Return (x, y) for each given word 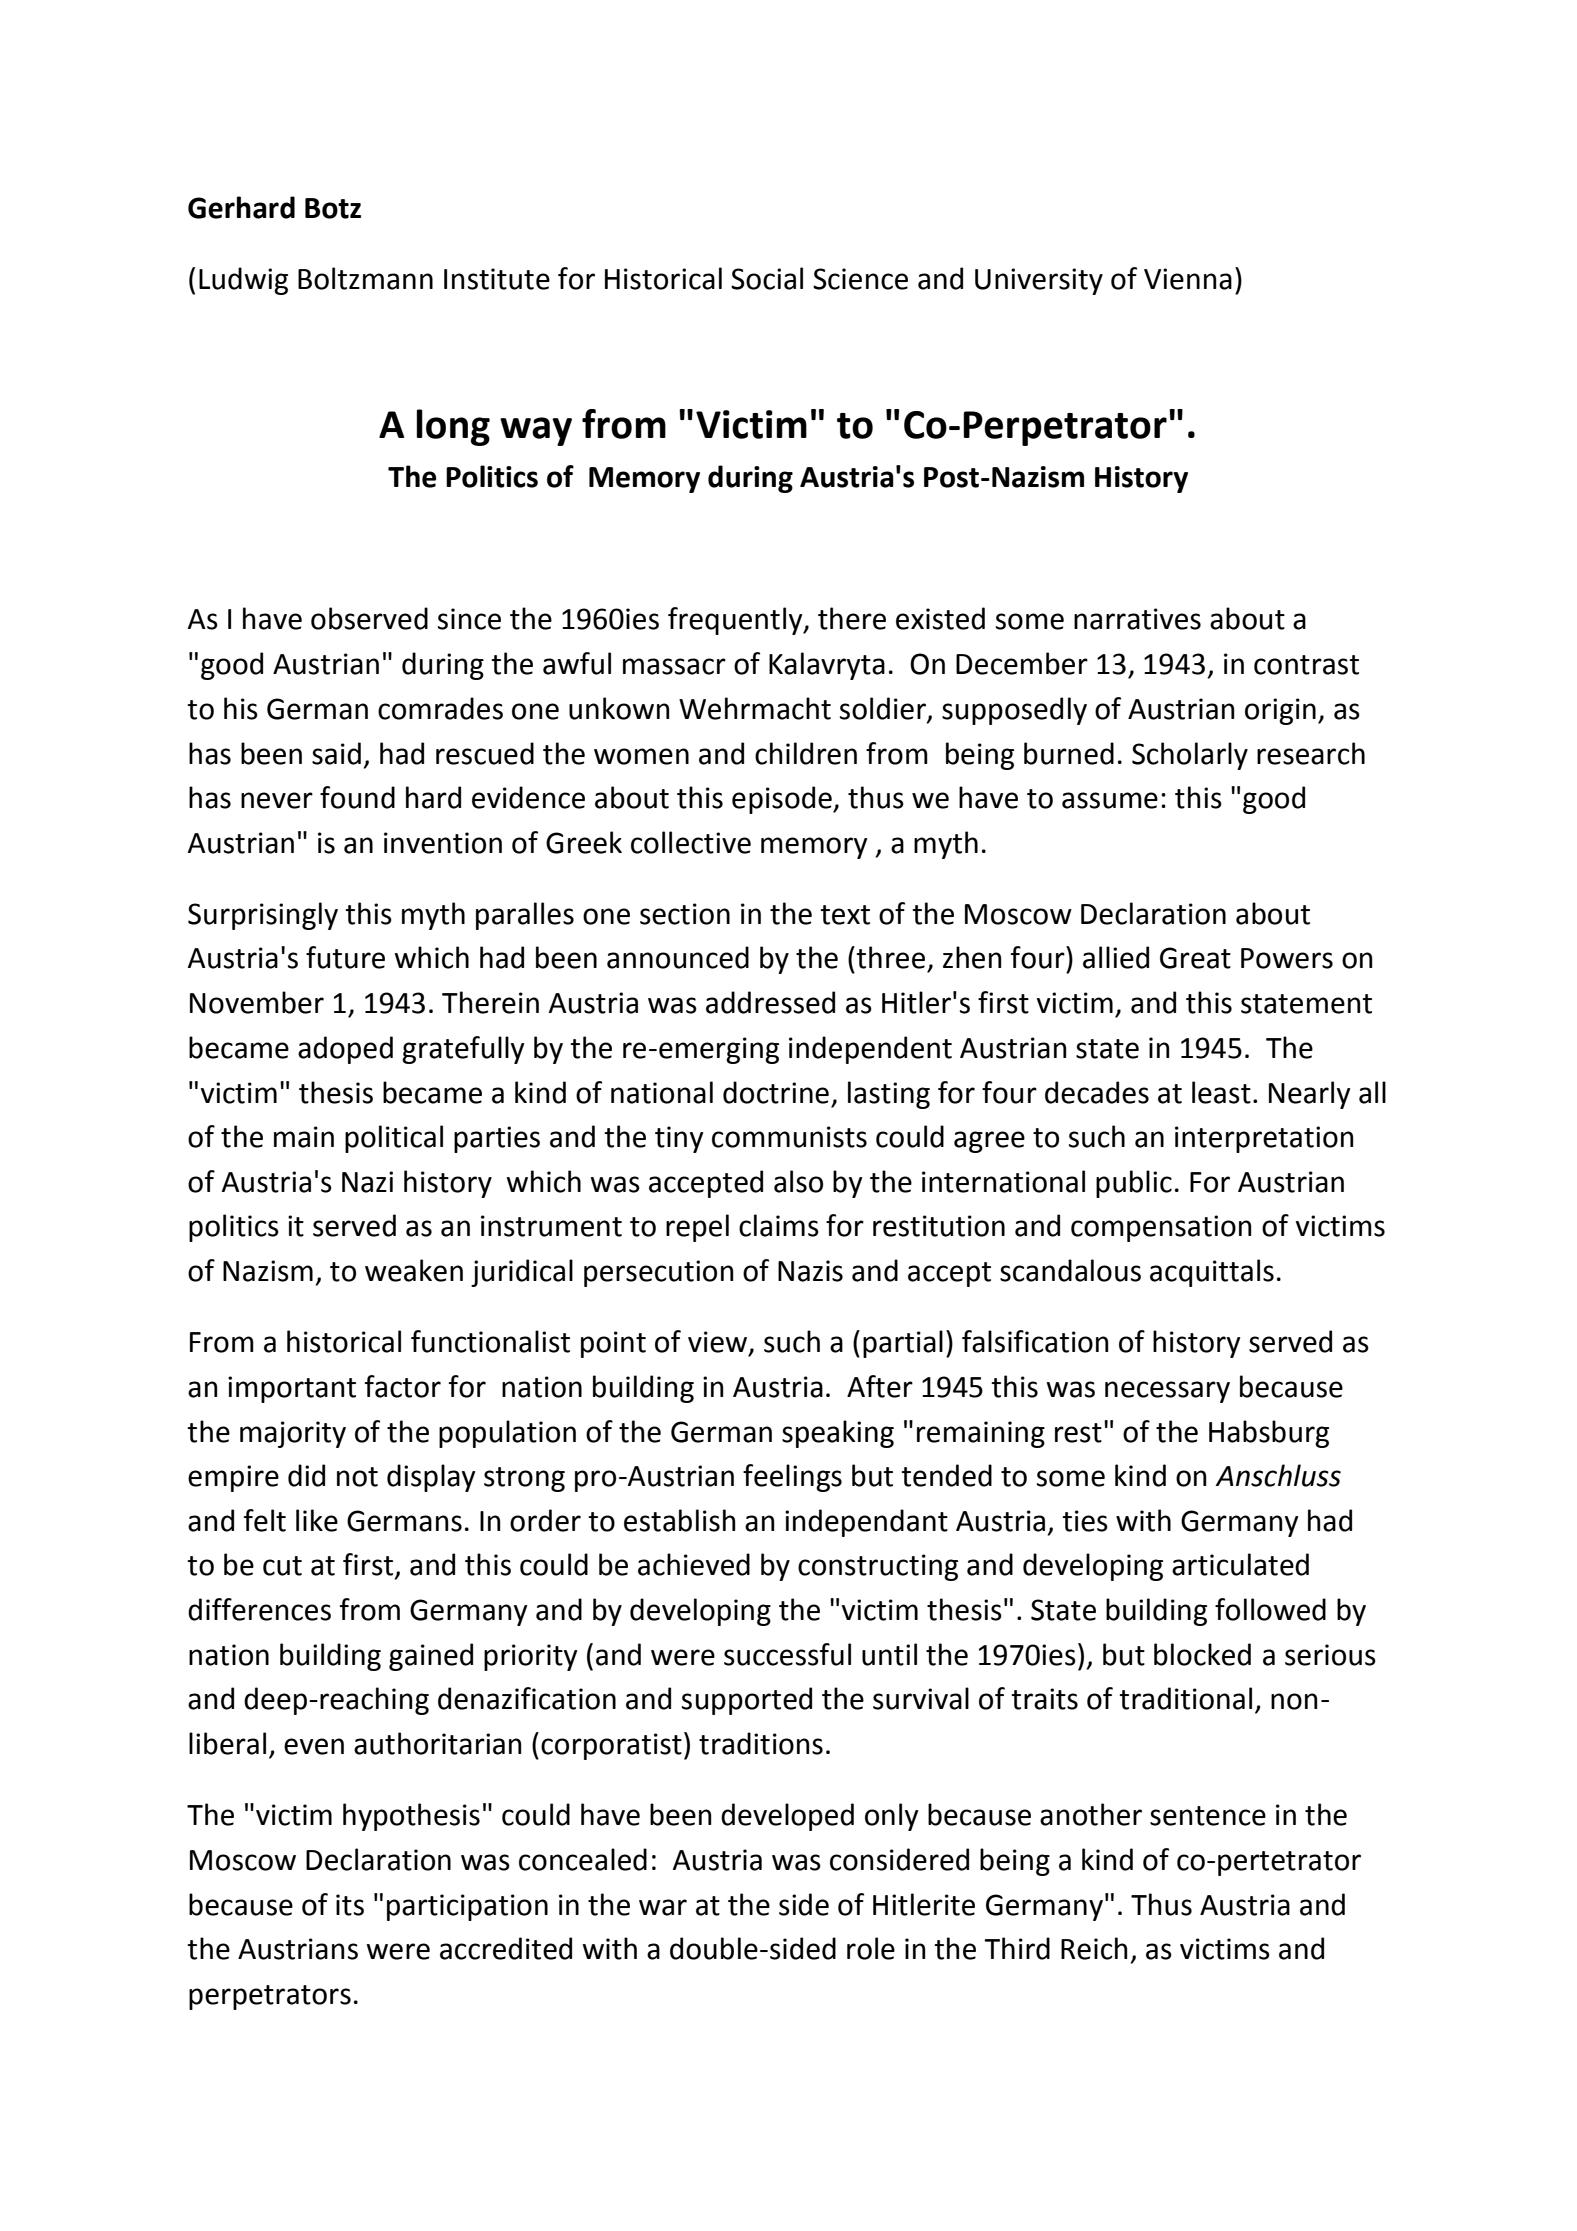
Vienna (1188, 279)
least (1221, 1092)
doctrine (776, 1092)
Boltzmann (365, 278)
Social (767, 278)
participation (467, 1907)
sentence (1208, 1816)
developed (787, 1817)
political (394, 1139)
